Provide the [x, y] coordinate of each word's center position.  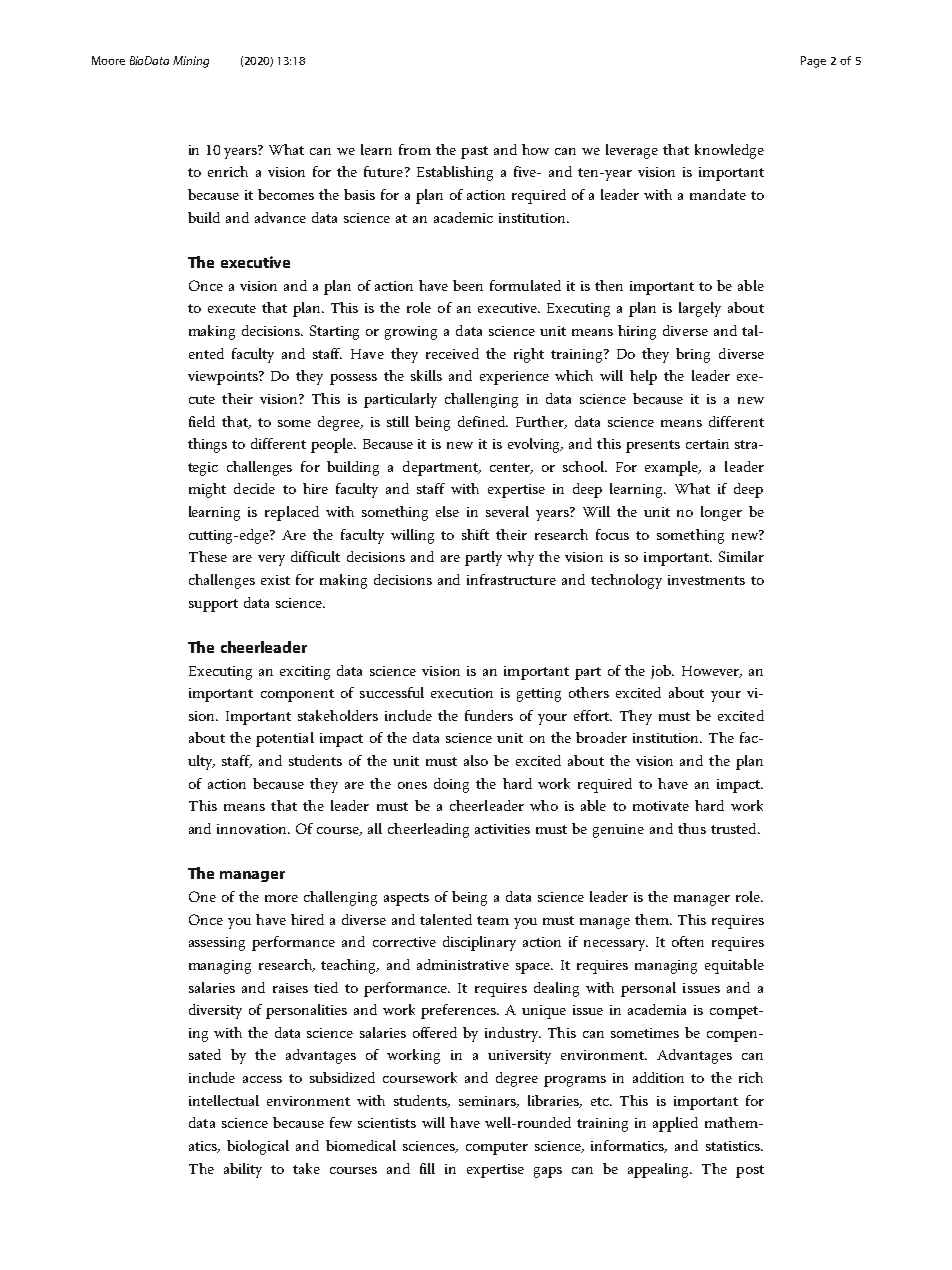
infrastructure [511, 579]
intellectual [224, 1100]
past [474, 152]
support [213, 605]
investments [706, 580]
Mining [191, 62]
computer [497, 1148]
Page [813, 62]
